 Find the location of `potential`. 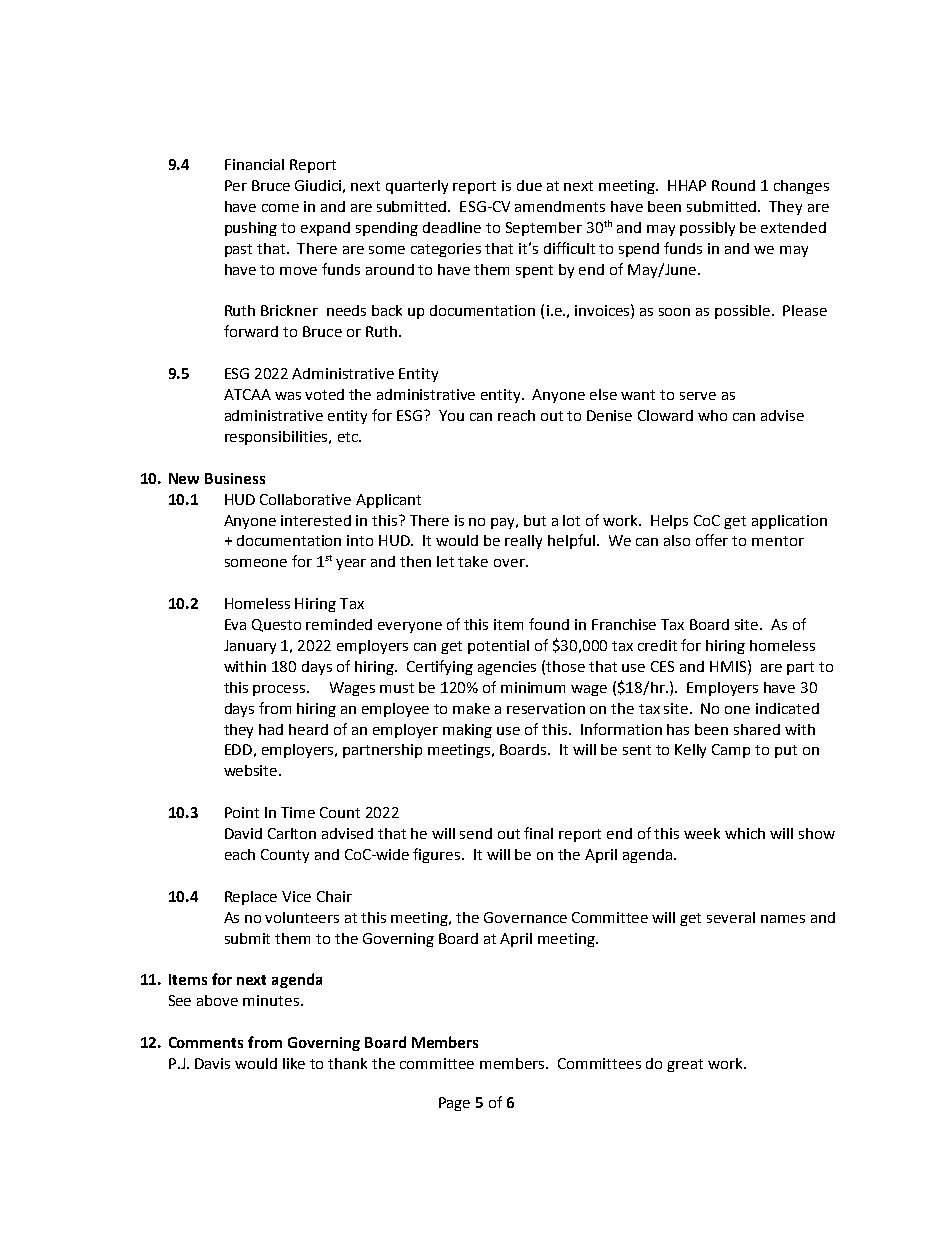

potential is located at coordinates (498, 647).
